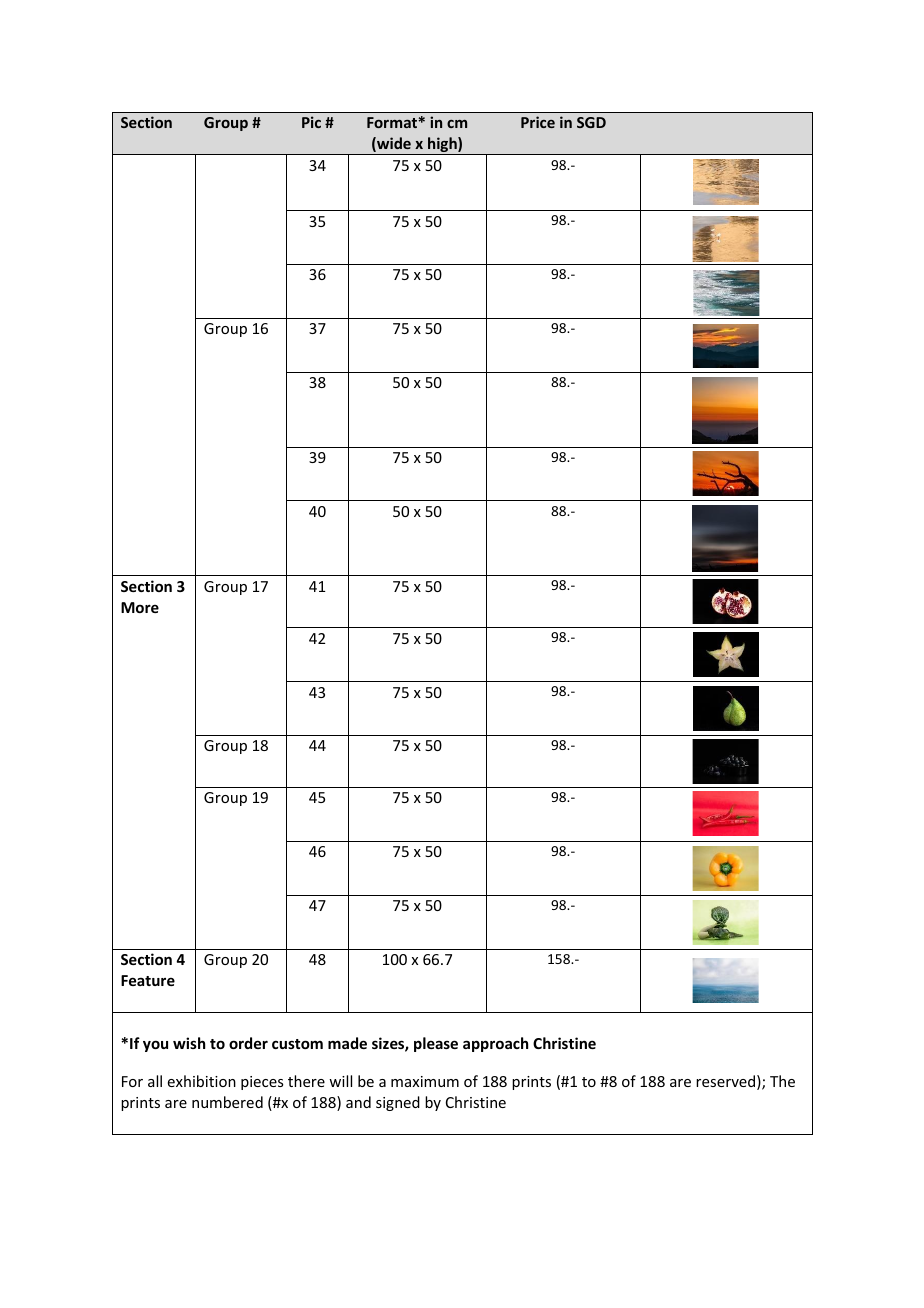  Describe the element at coordinates (347, 1043) in the screenshot. I see `made` at that location.
